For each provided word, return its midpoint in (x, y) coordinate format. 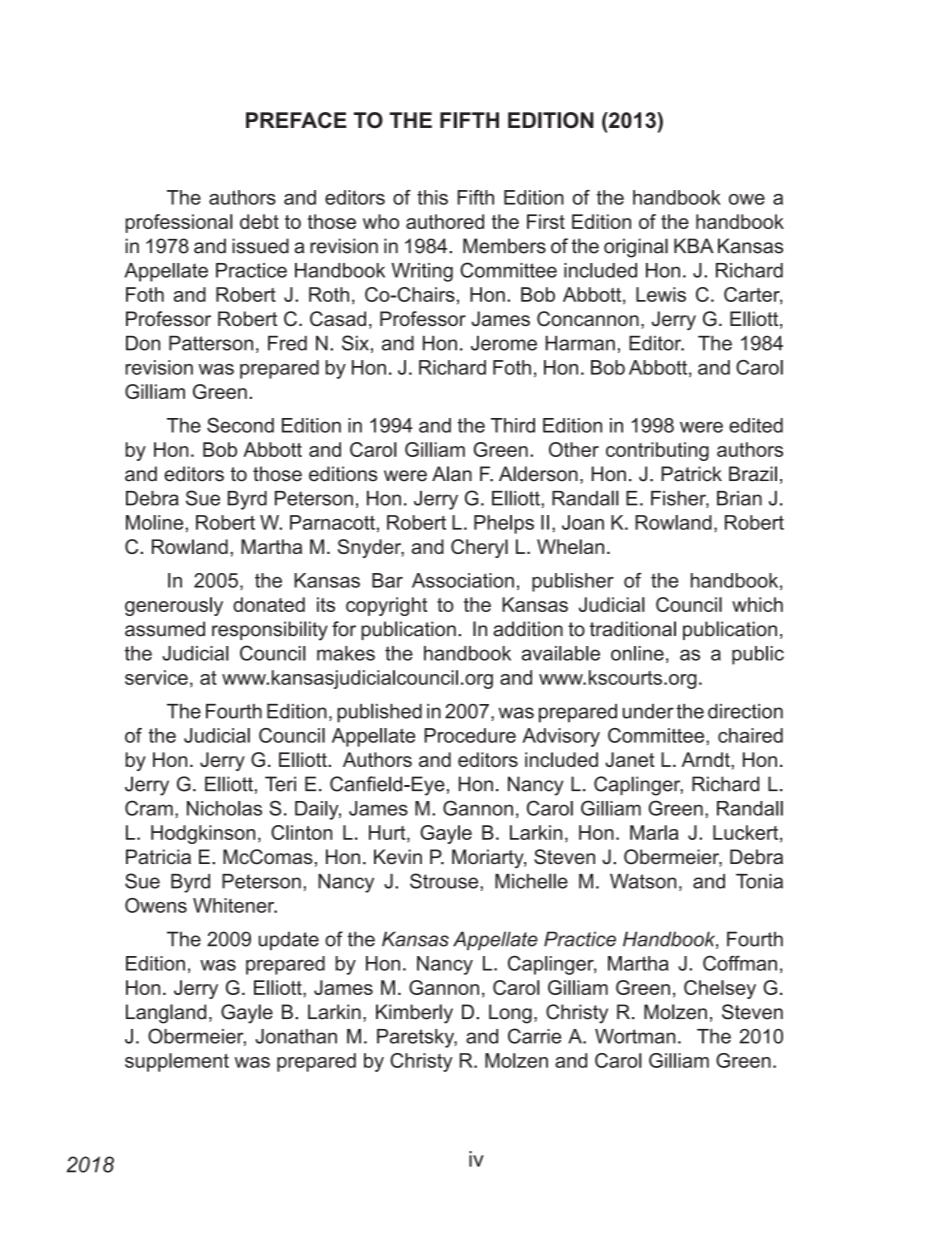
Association (463, 580)
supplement (177, 1062)
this (432, 197)
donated (269, 604)
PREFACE (296, 120)
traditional (633, 629)
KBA (694, 245)
